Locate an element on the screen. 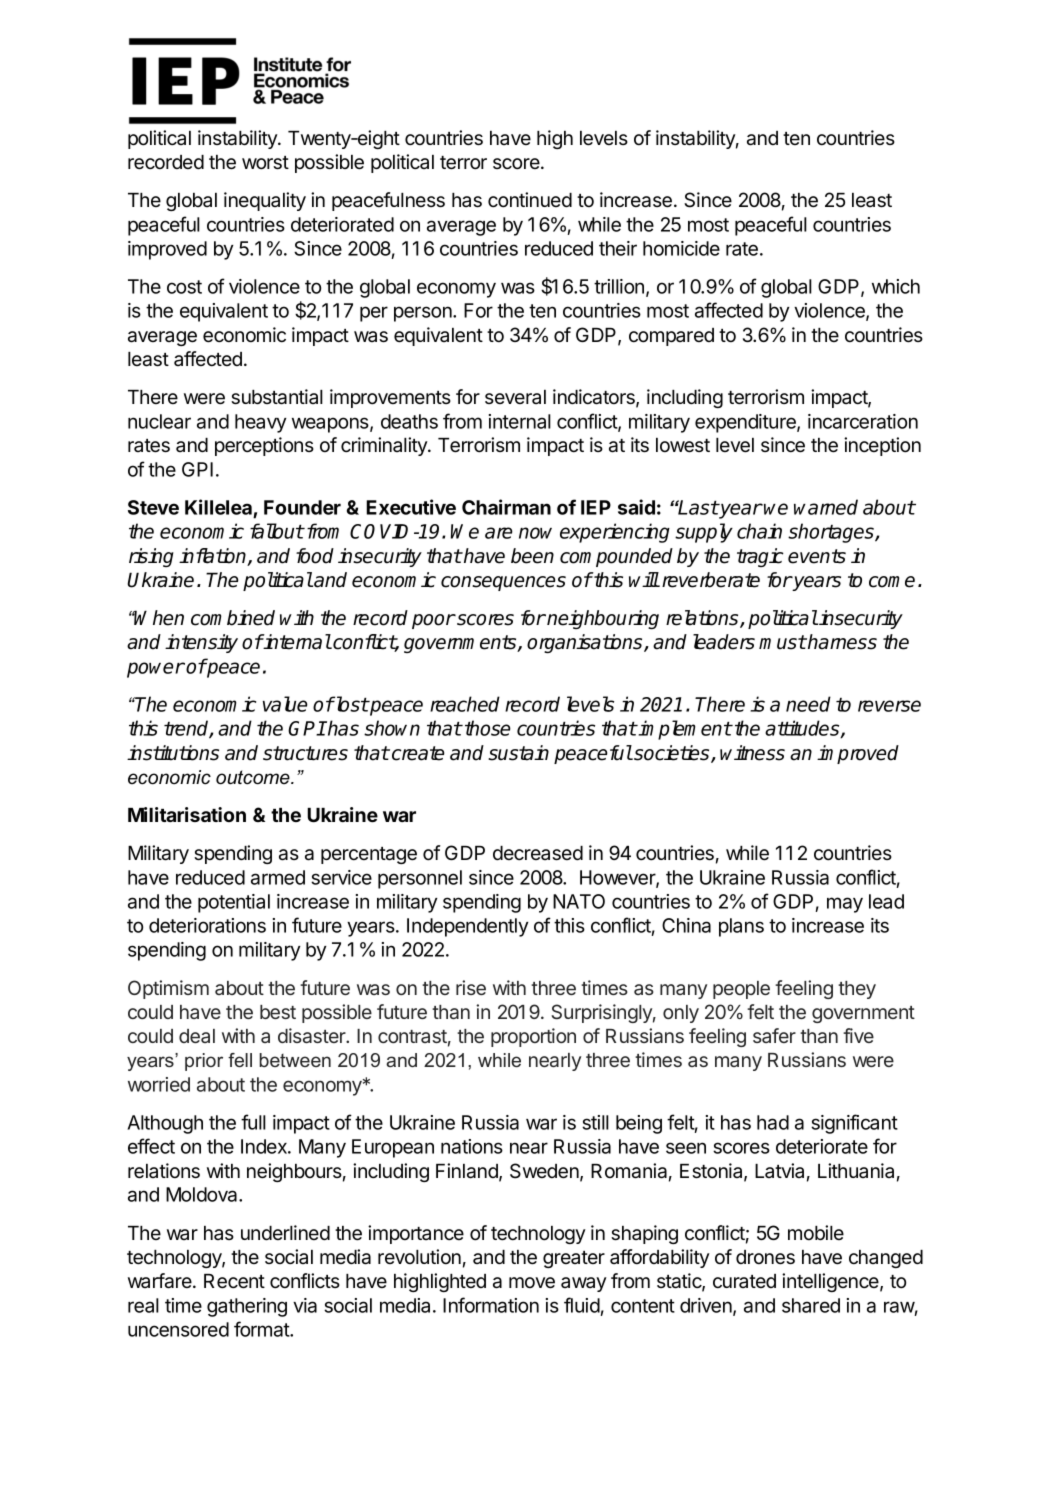 This screenshot has height=1486, width=1051. homicide is located at coordinates (681, 248).
